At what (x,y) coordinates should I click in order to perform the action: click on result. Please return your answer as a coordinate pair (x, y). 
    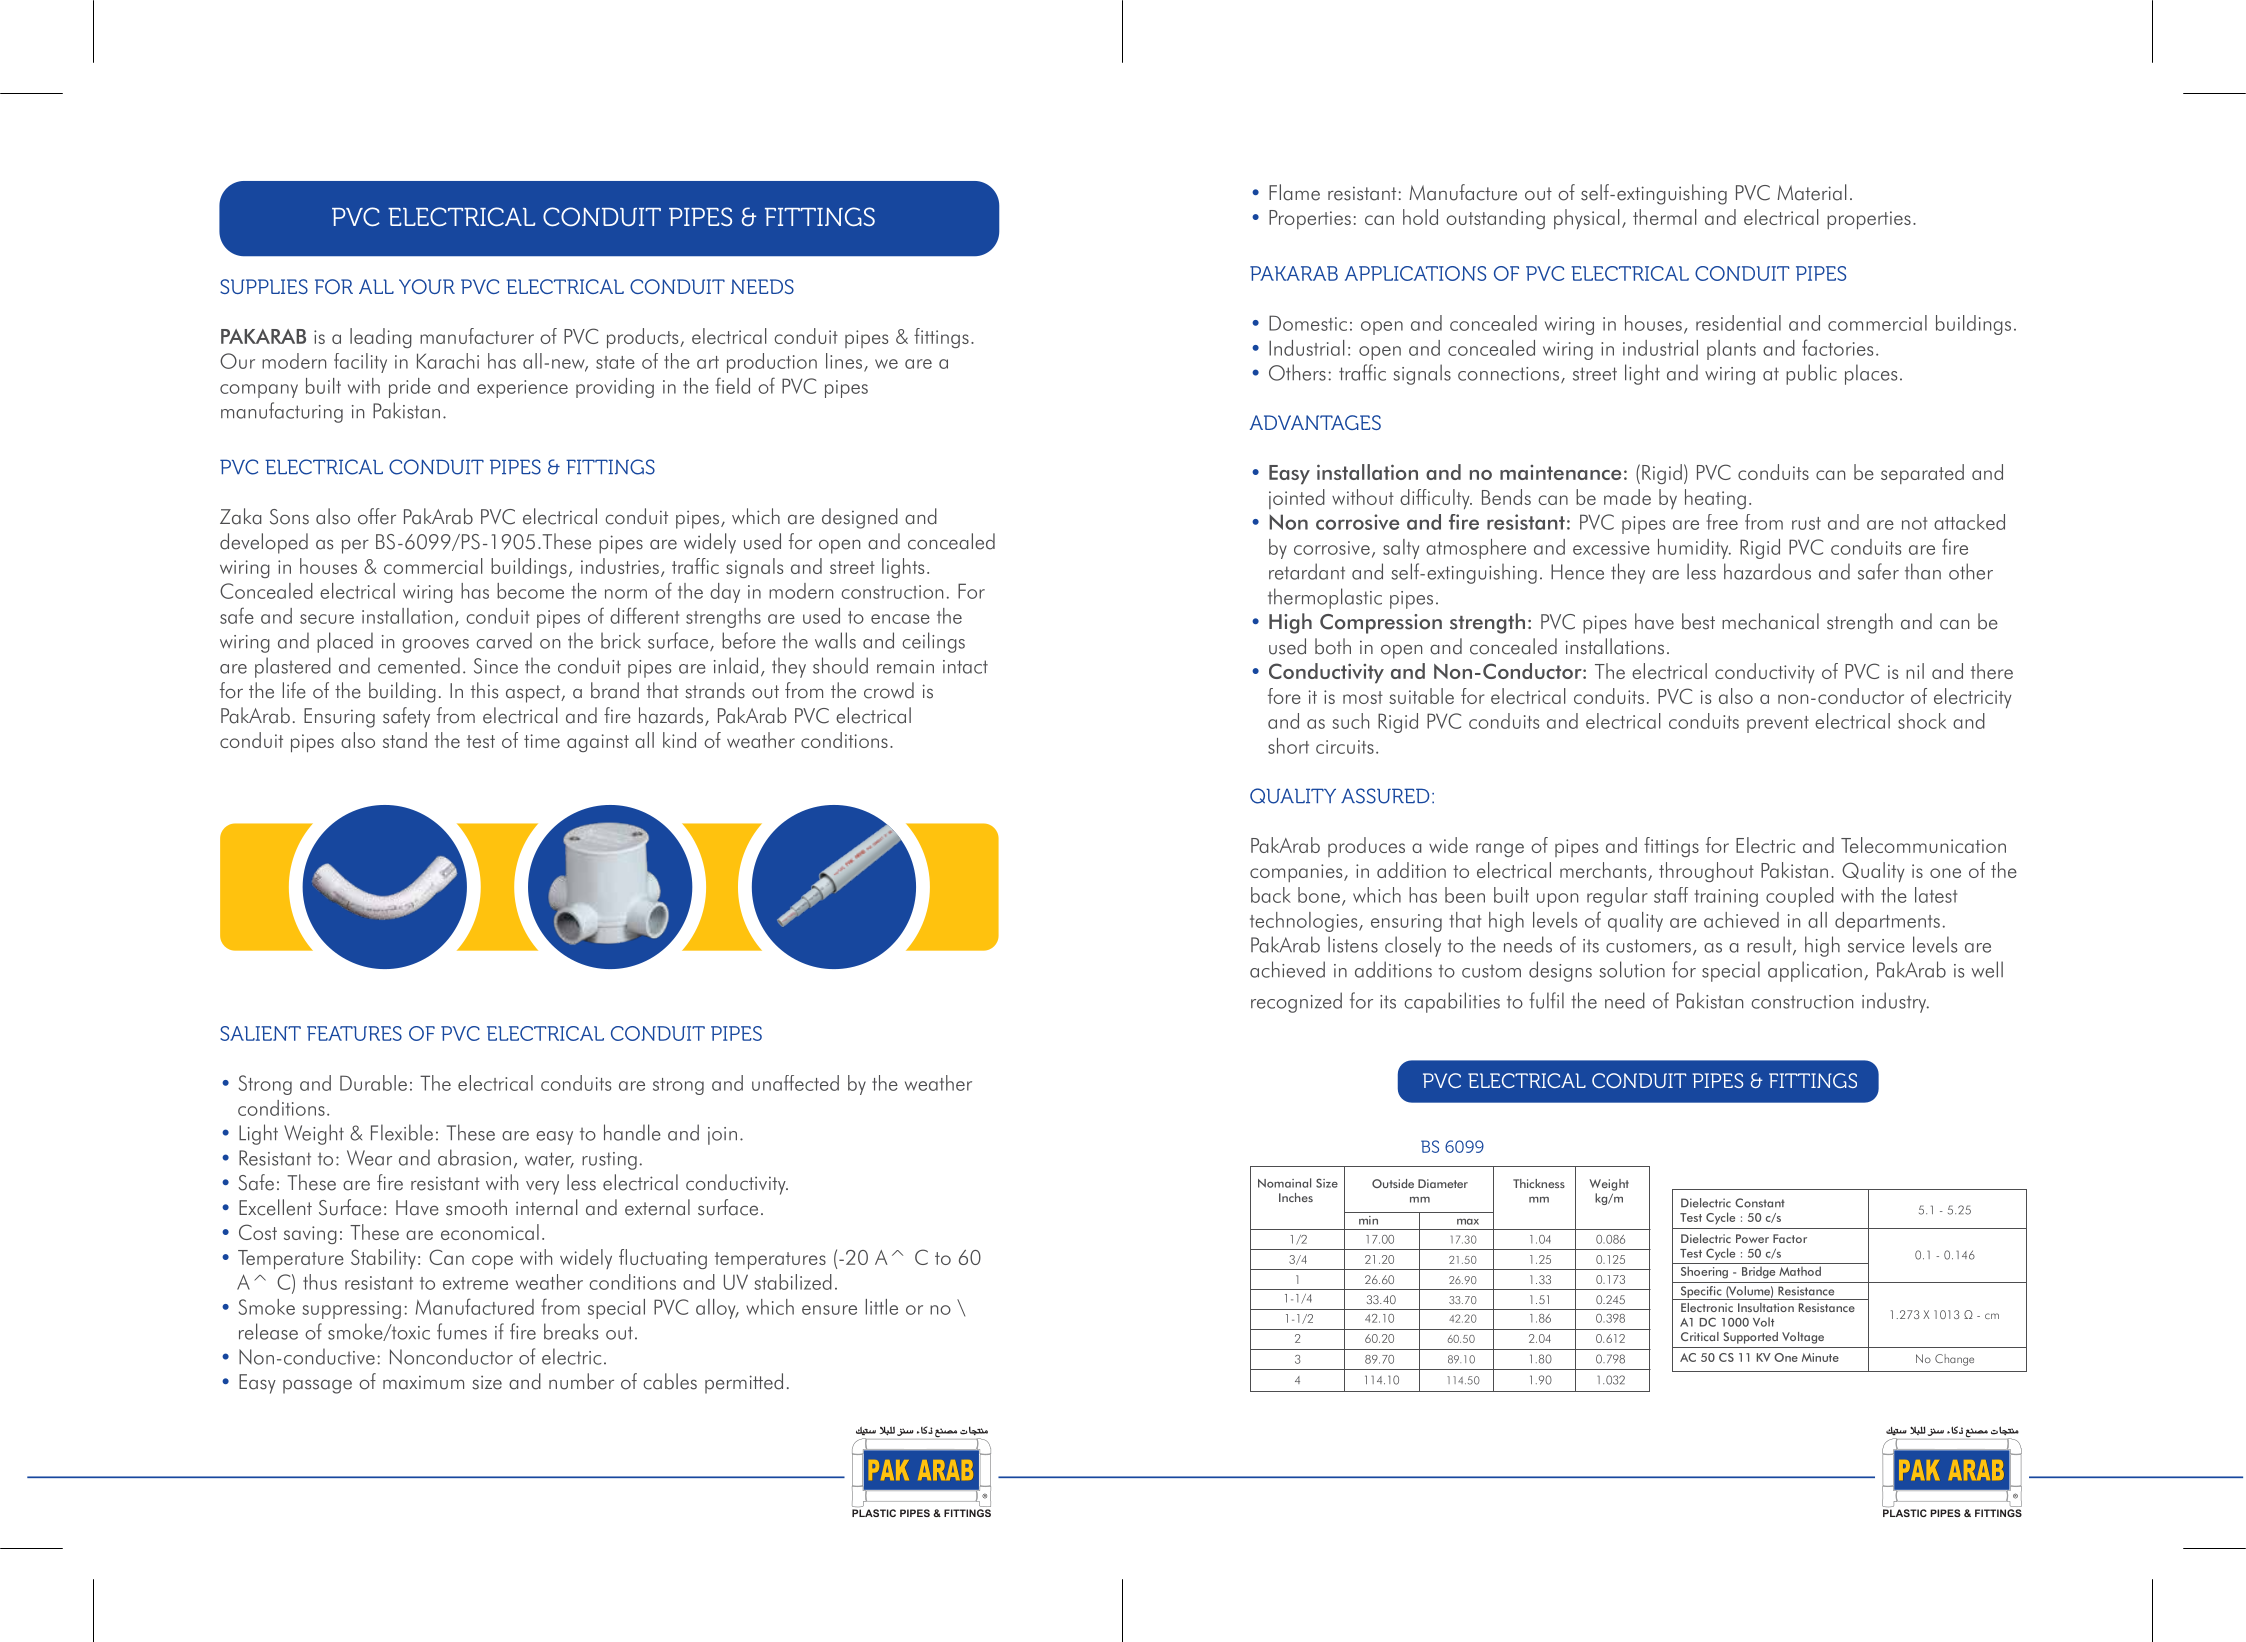
    Looking at the image, I should click on (1770, 945).
